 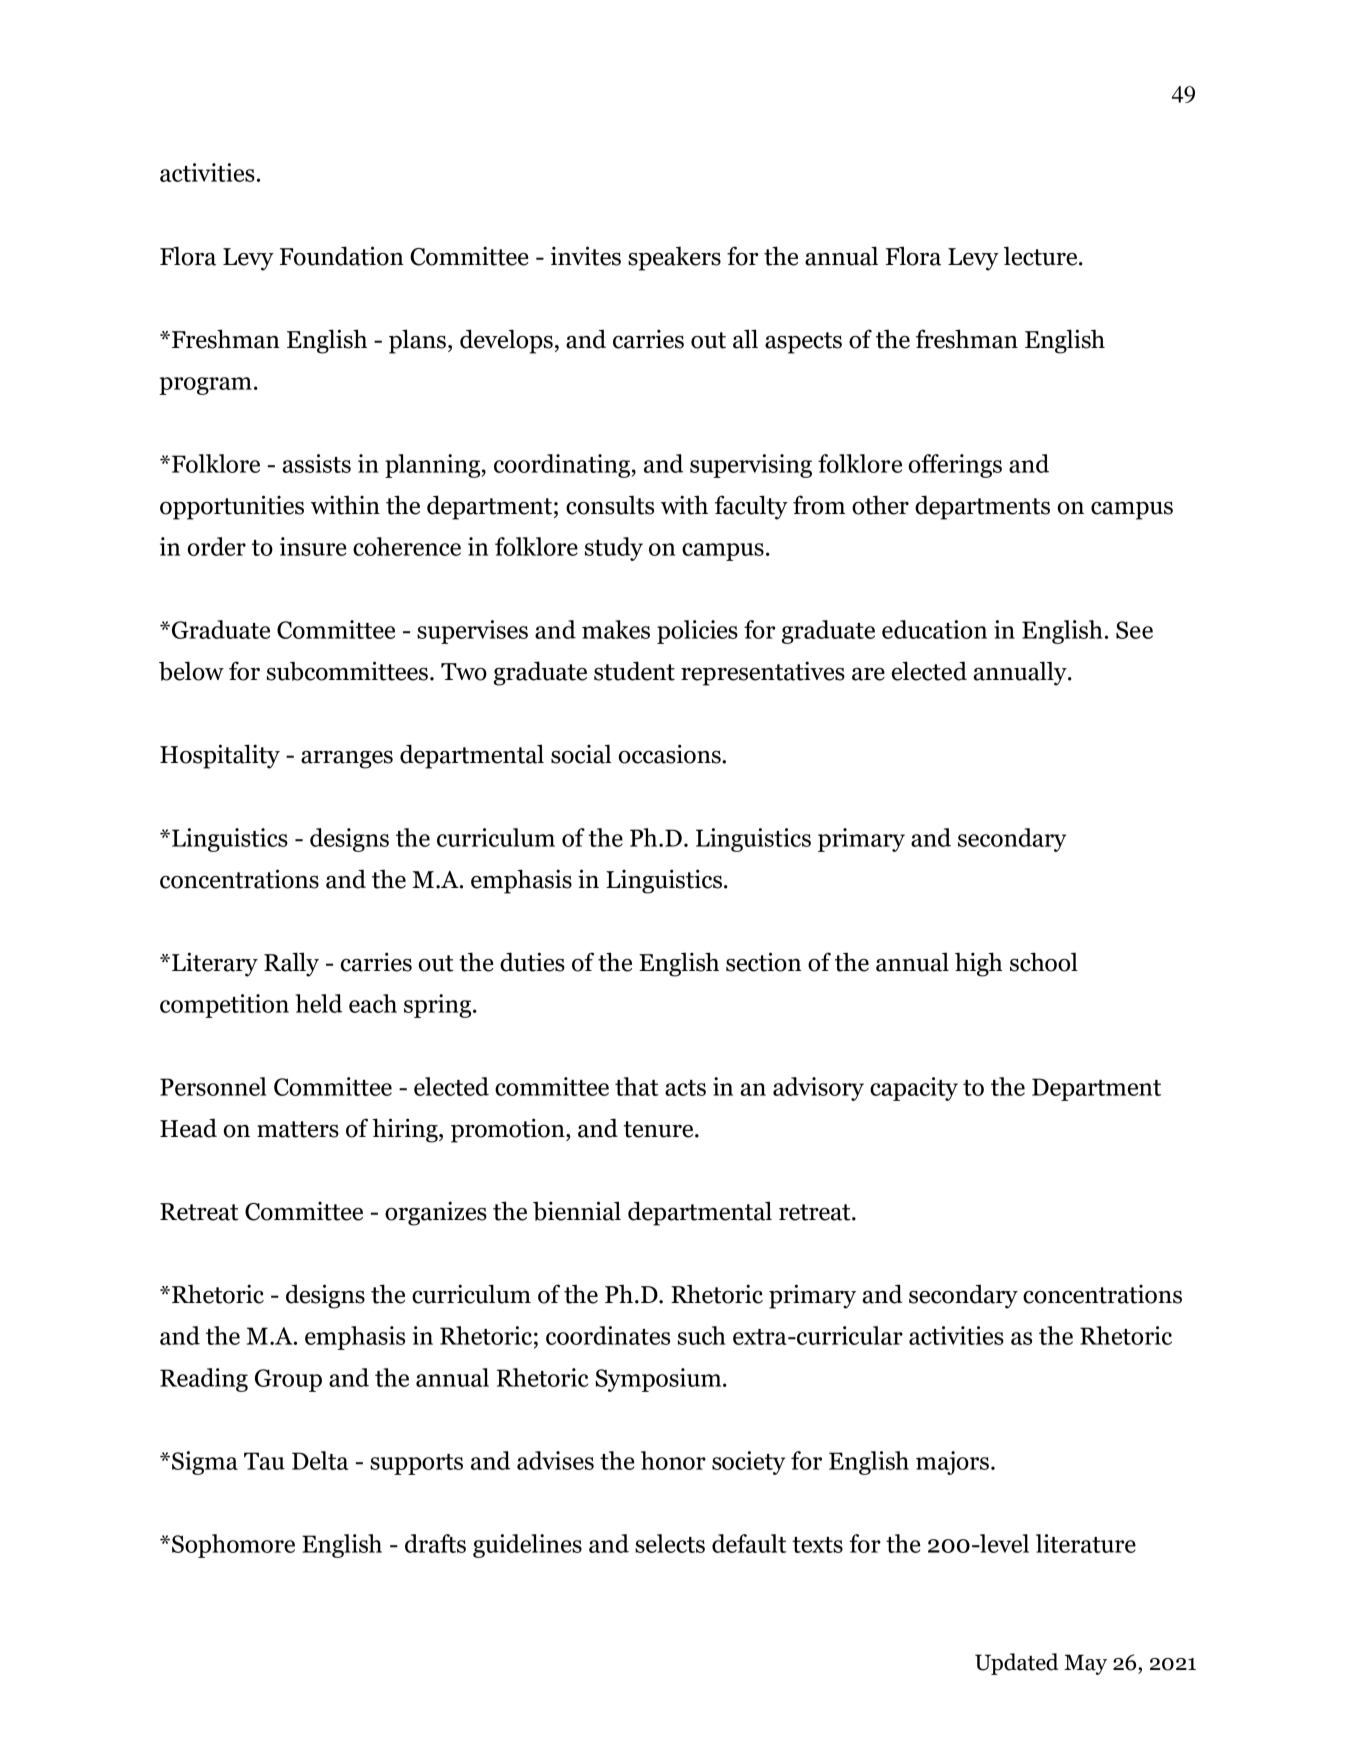 What do you see at coordinates (1044, 962) in the document?
I see `school` at bounding box center [1044, 962].
